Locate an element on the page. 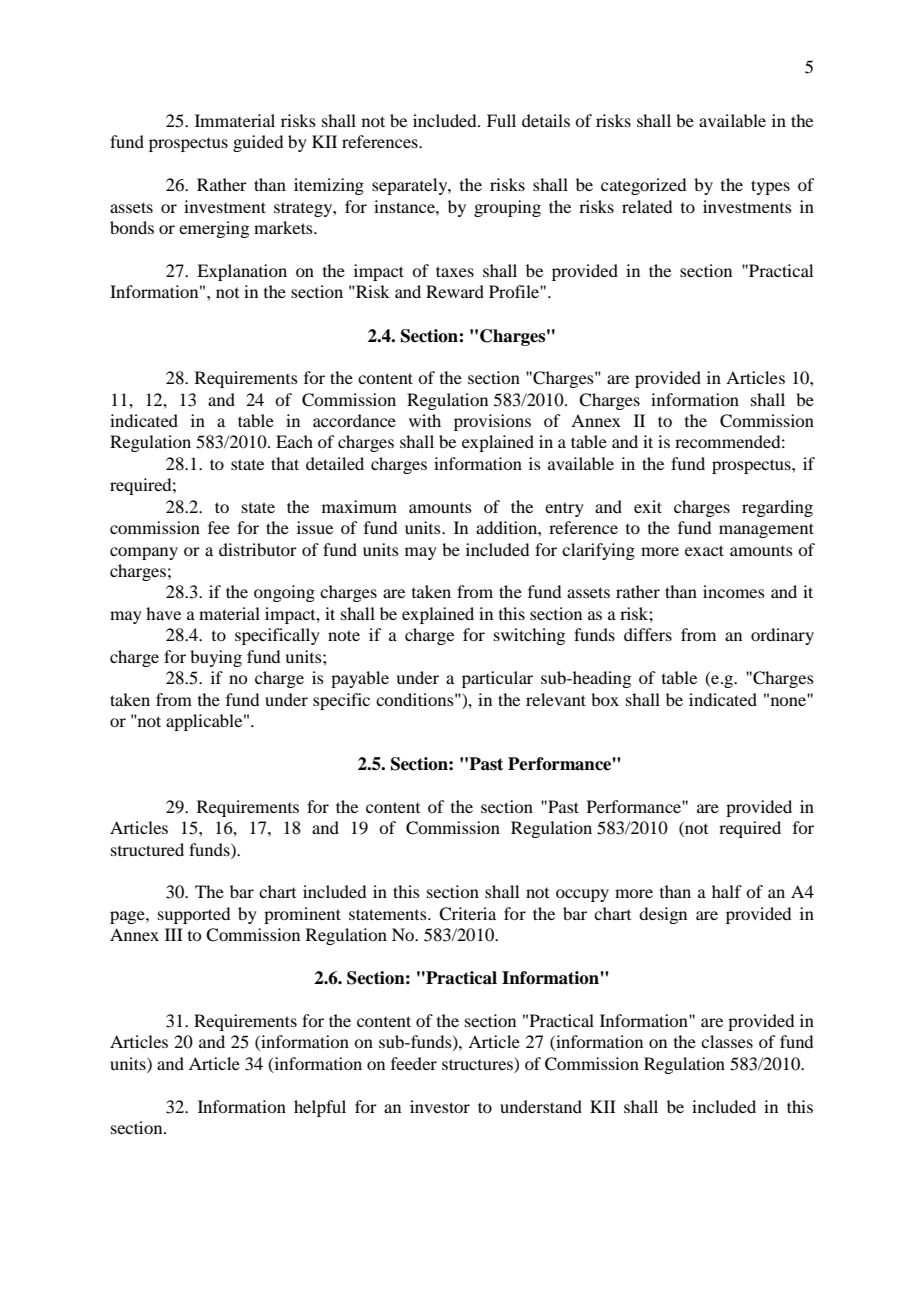 This page has width=924, height=1307. categorized is located at coordinates (643, 186).
